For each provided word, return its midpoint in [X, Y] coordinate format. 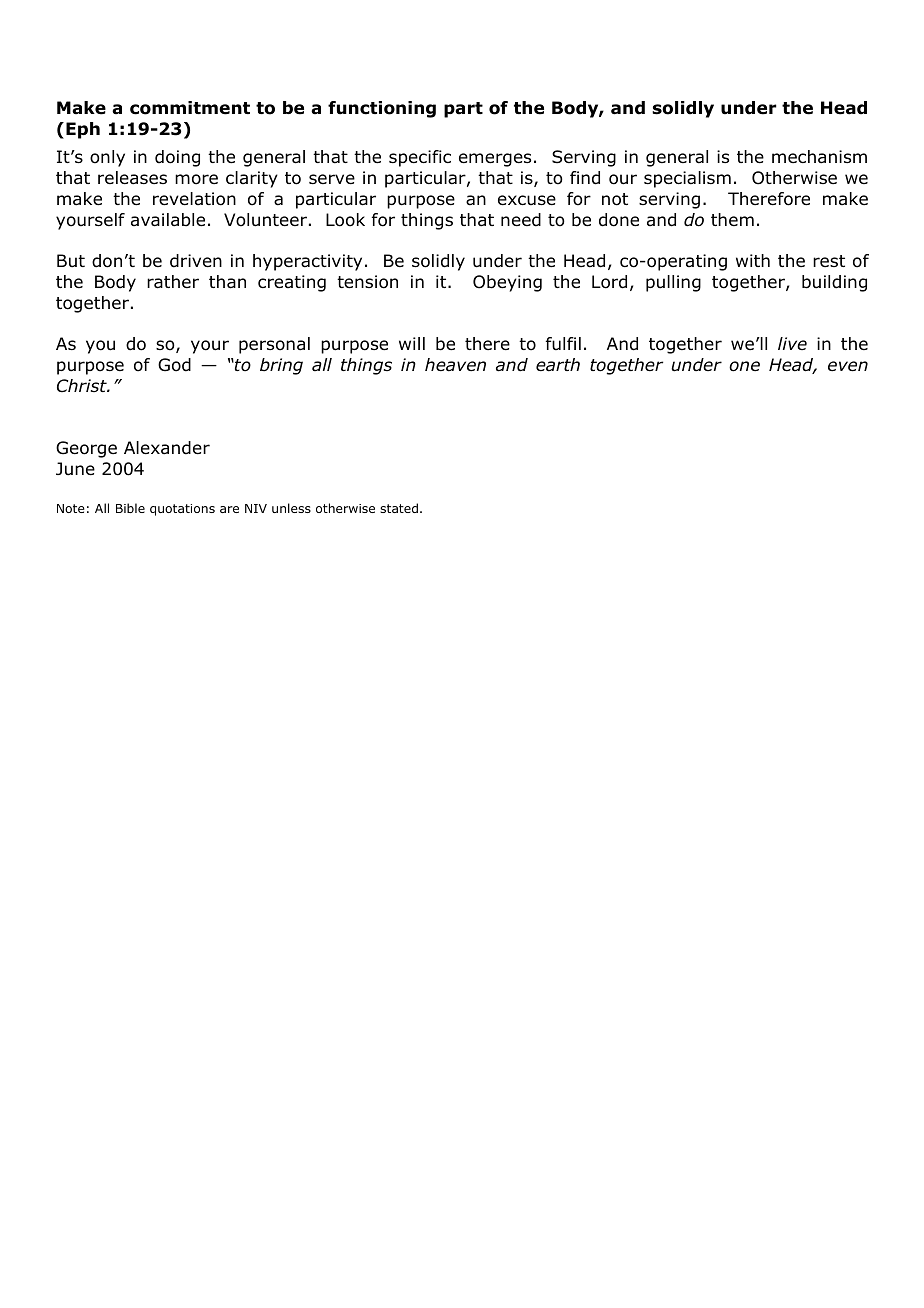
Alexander [167, 448]
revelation [194, 199]
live [792, 343]
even [848, 366]
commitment [190, 108]
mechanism [819, 157]
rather [173, 282]
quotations [182, 510]
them [732, 219]
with [753, 260]
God [174, 365]
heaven [455, 365]
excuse [527, 200]
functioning [382, 109]
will [412, 343]
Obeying [507, 283]
